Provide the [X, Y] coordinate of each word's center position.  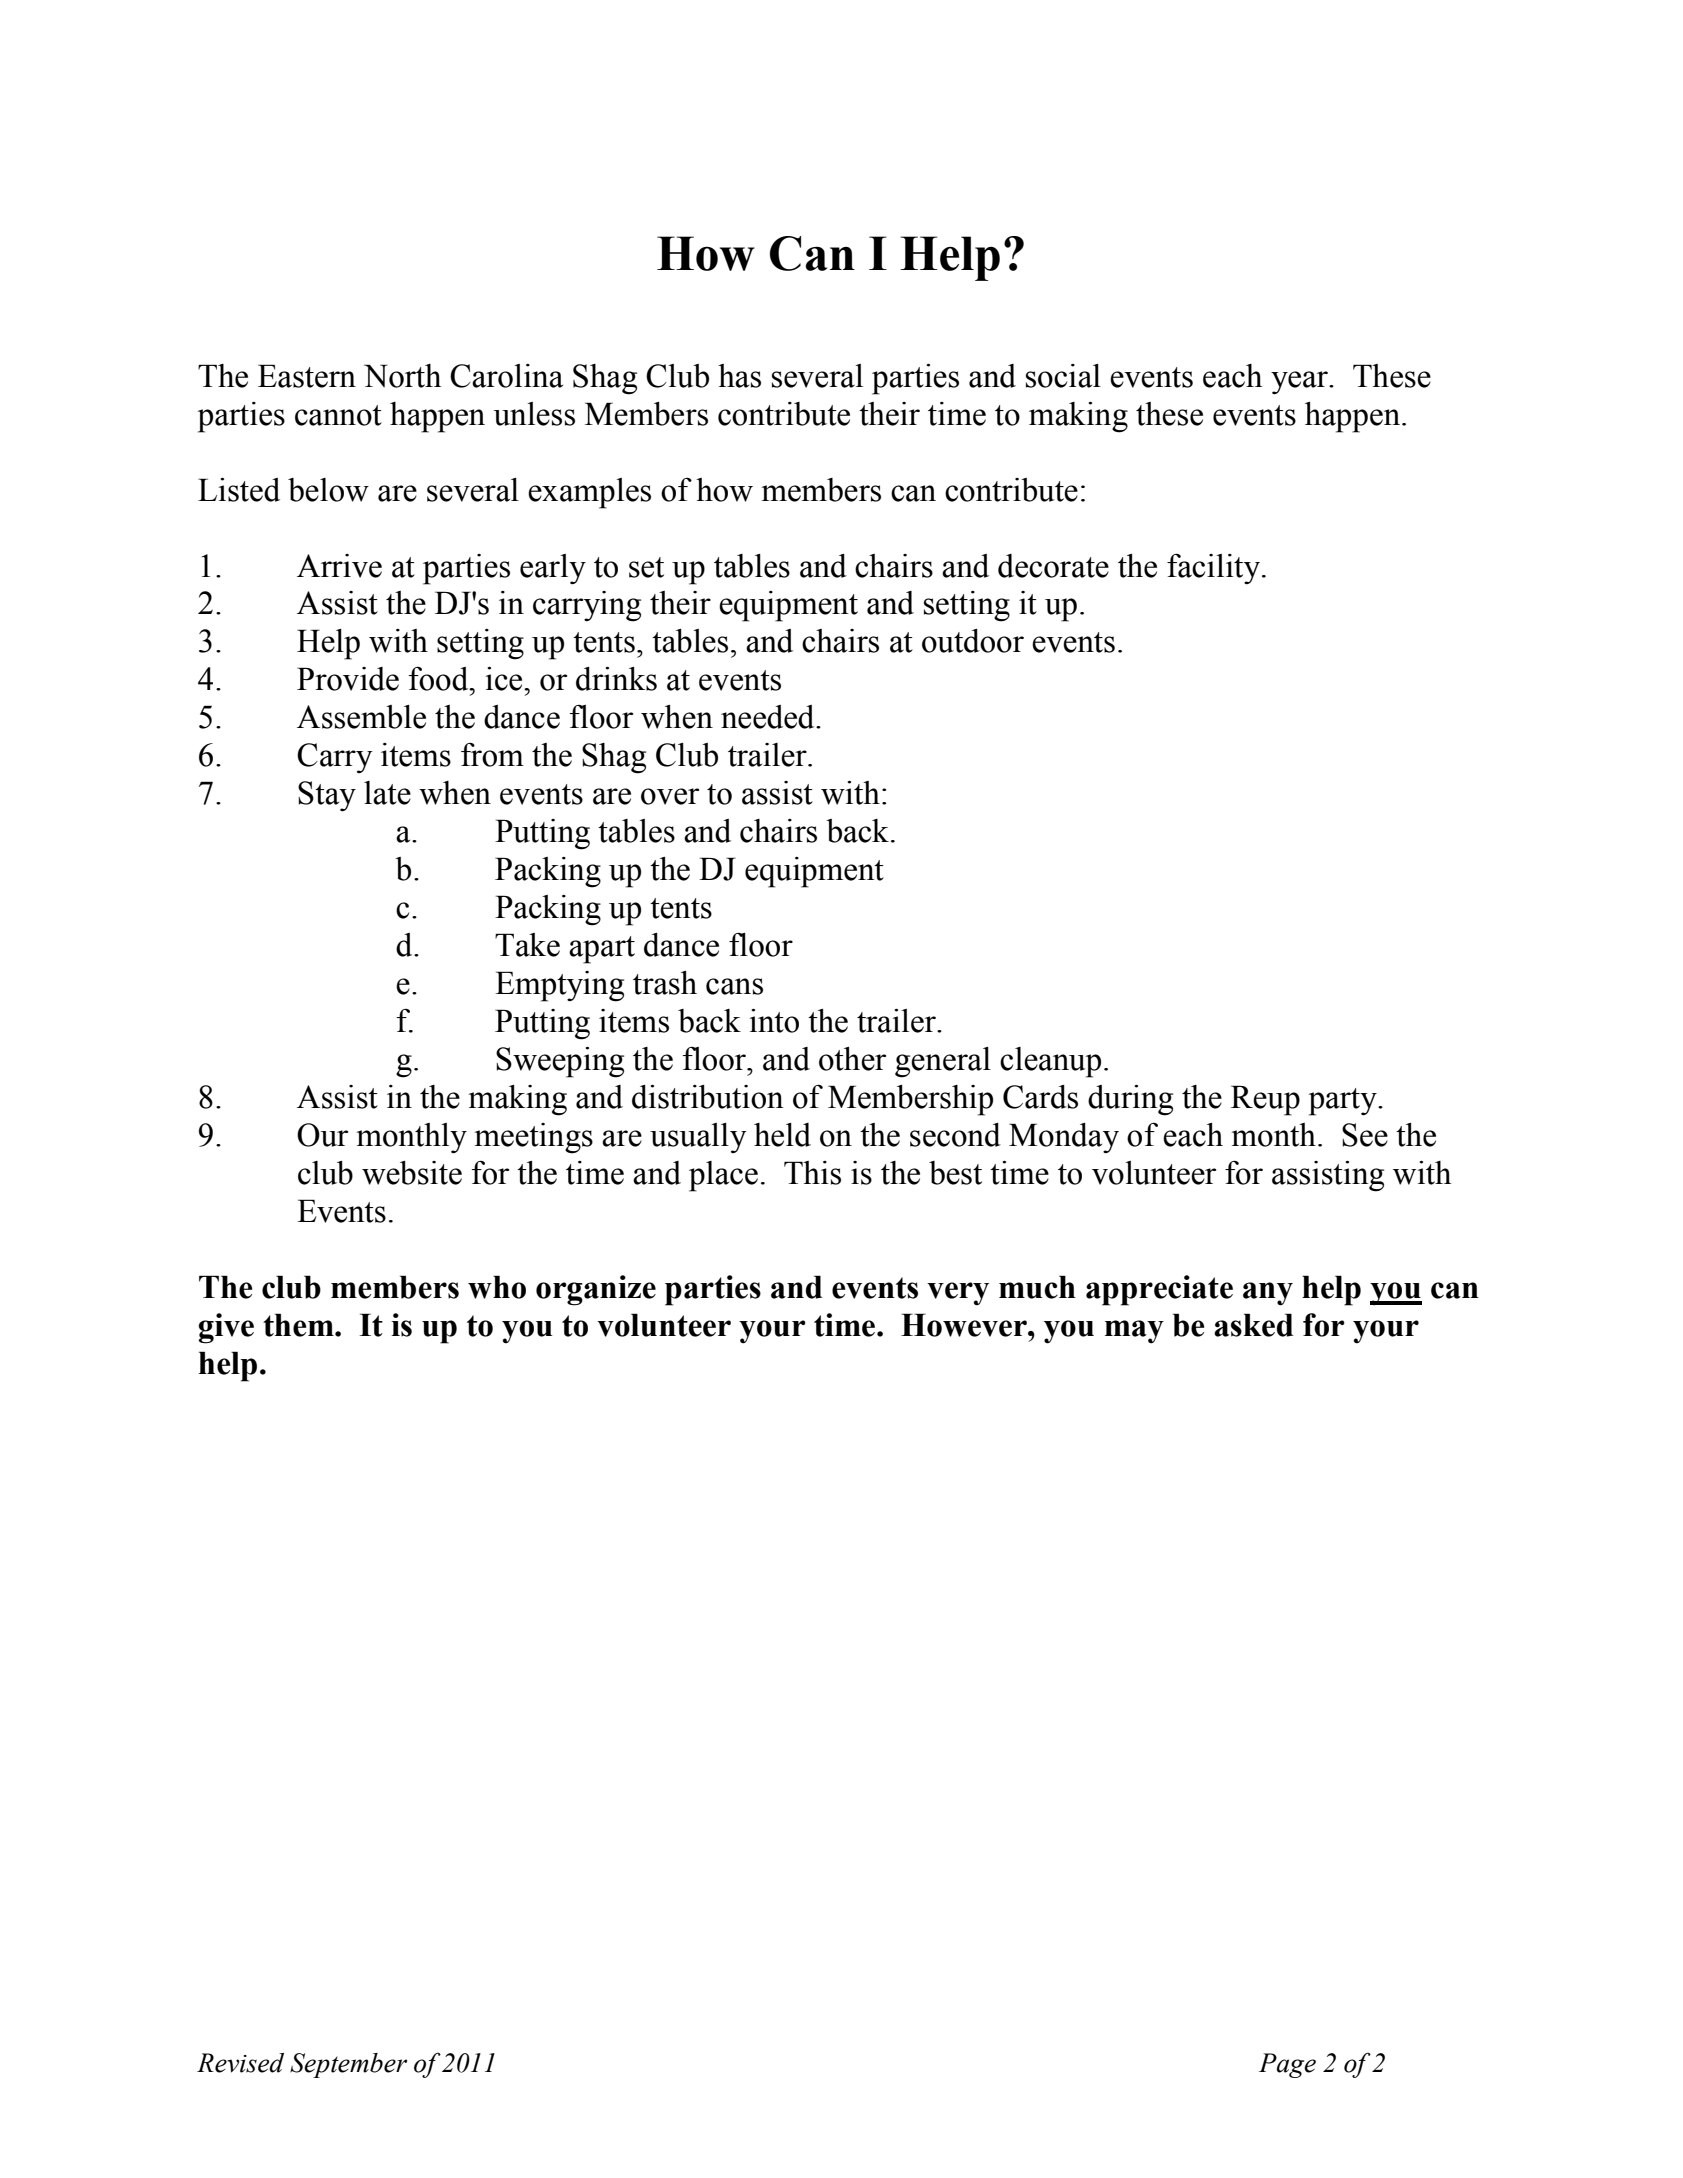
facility [1215, 569]
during [1130, 1100]
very [958, 1294]
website [412, 1173]
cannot [338, 415]
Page [1287, 2065]
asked [1253, 1325]
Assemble [361, 717]
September [348, 2065]
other [852, 1059]
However [965, 1325]
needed [769, 717]
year [1300, 383]
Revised [240, 2063]
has [739, 376]
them [299, 1325]
